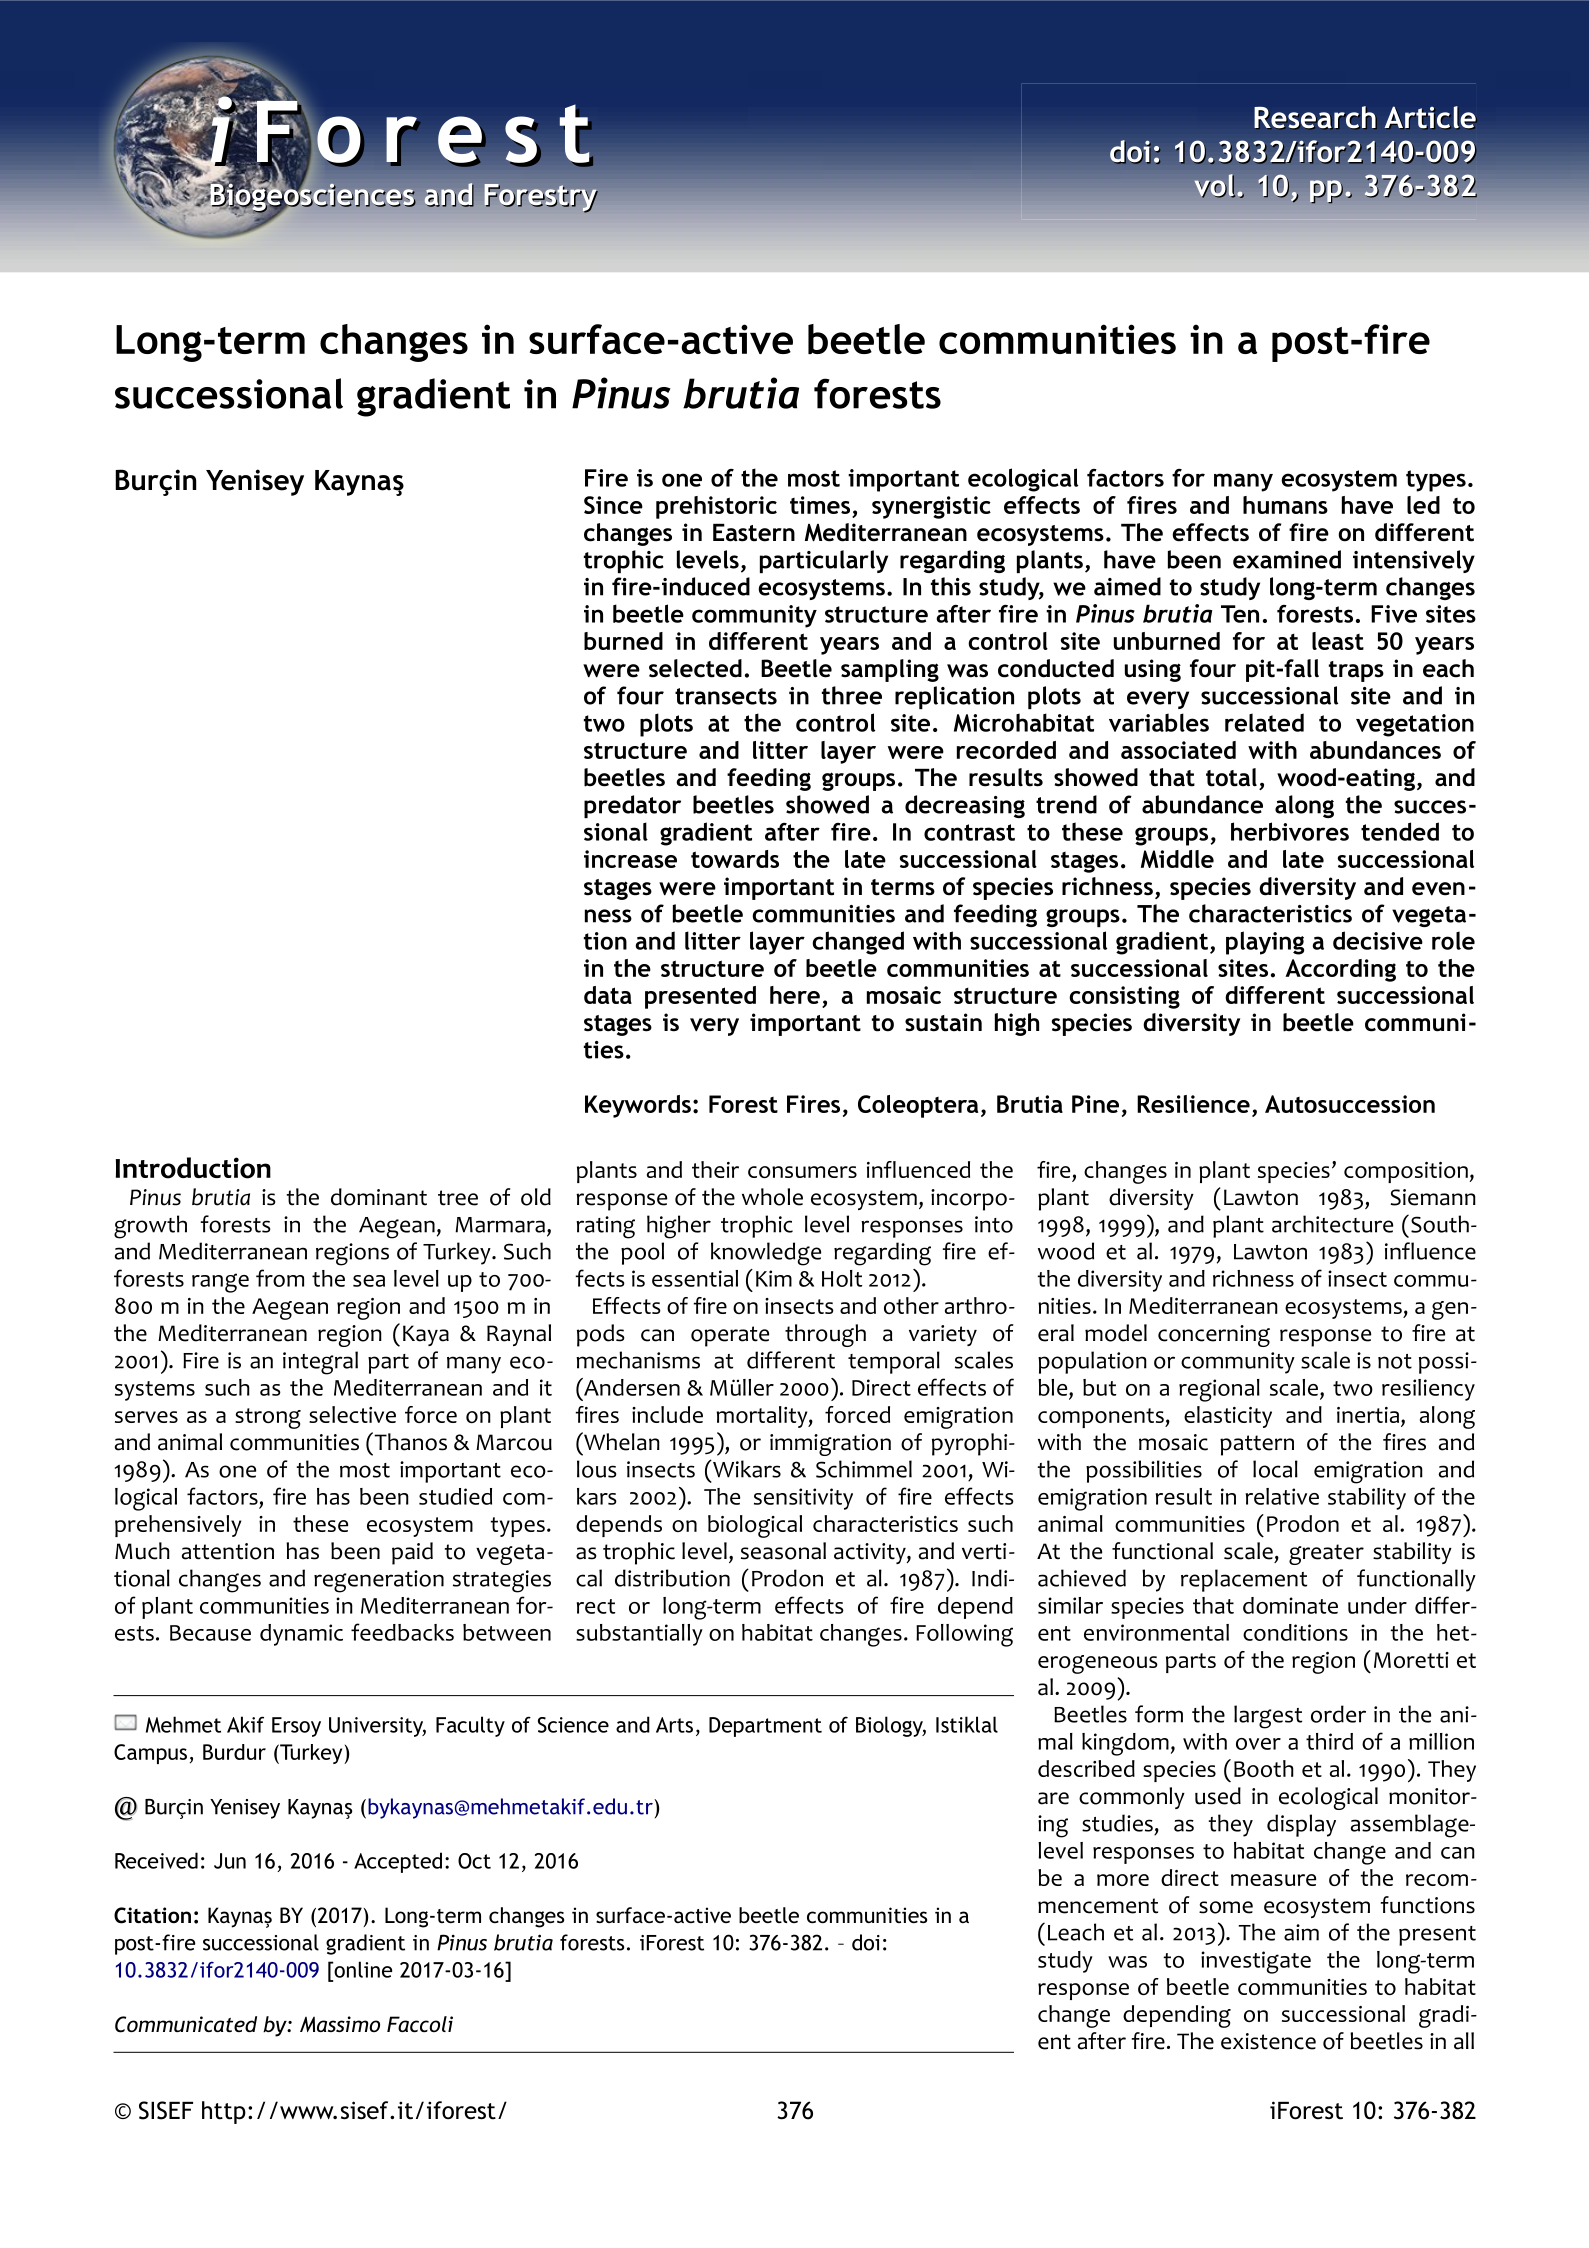  Describe the element at coordinates (1256, 1962) in the screenshot. I see `investigate` at that location.
